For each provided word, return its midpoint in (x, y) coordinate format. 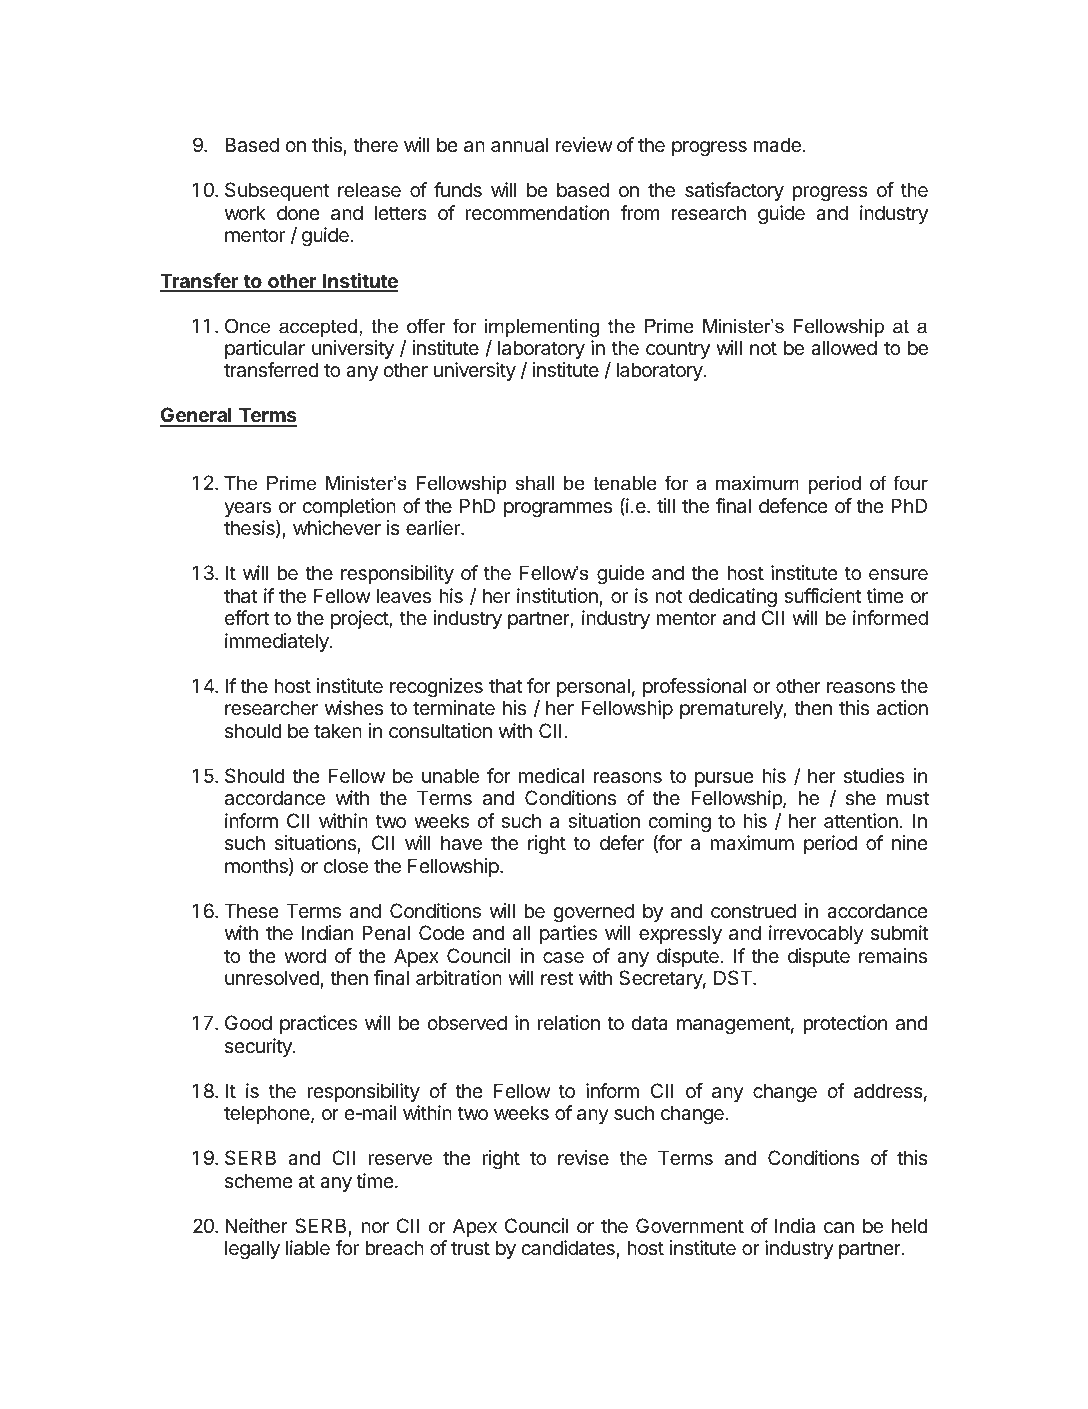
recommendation (537, 213)
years (247, 509)
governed (593, 913)
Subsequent (277, 191)
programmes (558, 510)
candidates (568, 1248)
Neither (256, 1226)
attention (861, 821)
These (252, 910)
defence (793, 506)
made (777, 145)
